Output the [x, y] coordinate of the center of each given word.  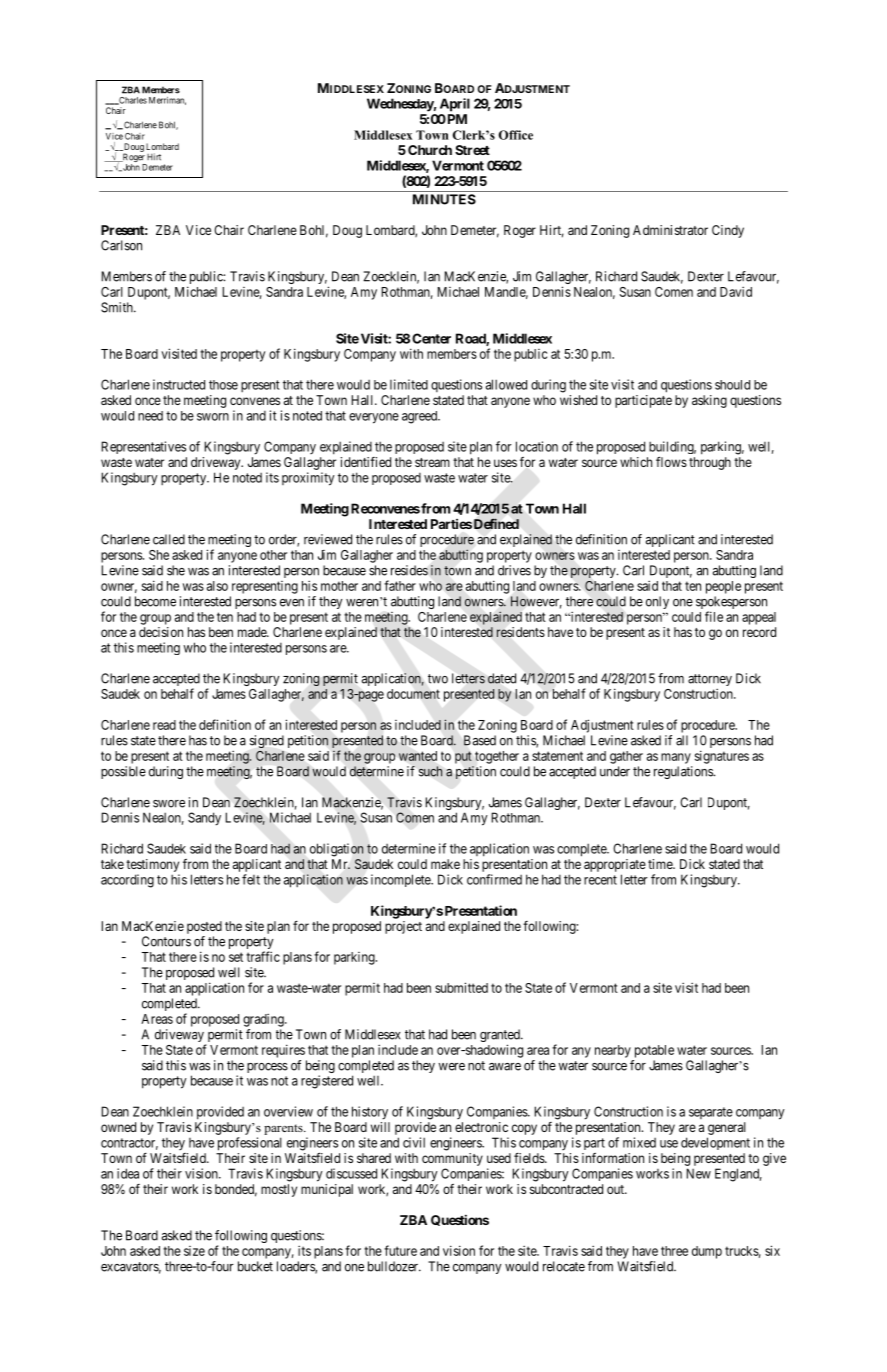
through [710, 463]
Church [430, 150]
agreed [421, 417]
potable [654, 1051]
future [400, 1250]
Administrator [670, 230]
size [194, 1251]
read [164, 725]
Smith [118, 307]
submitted [461, 987]
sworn [213, 417]
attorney [710, 681]
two [438, 679]
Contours [166, 941]
